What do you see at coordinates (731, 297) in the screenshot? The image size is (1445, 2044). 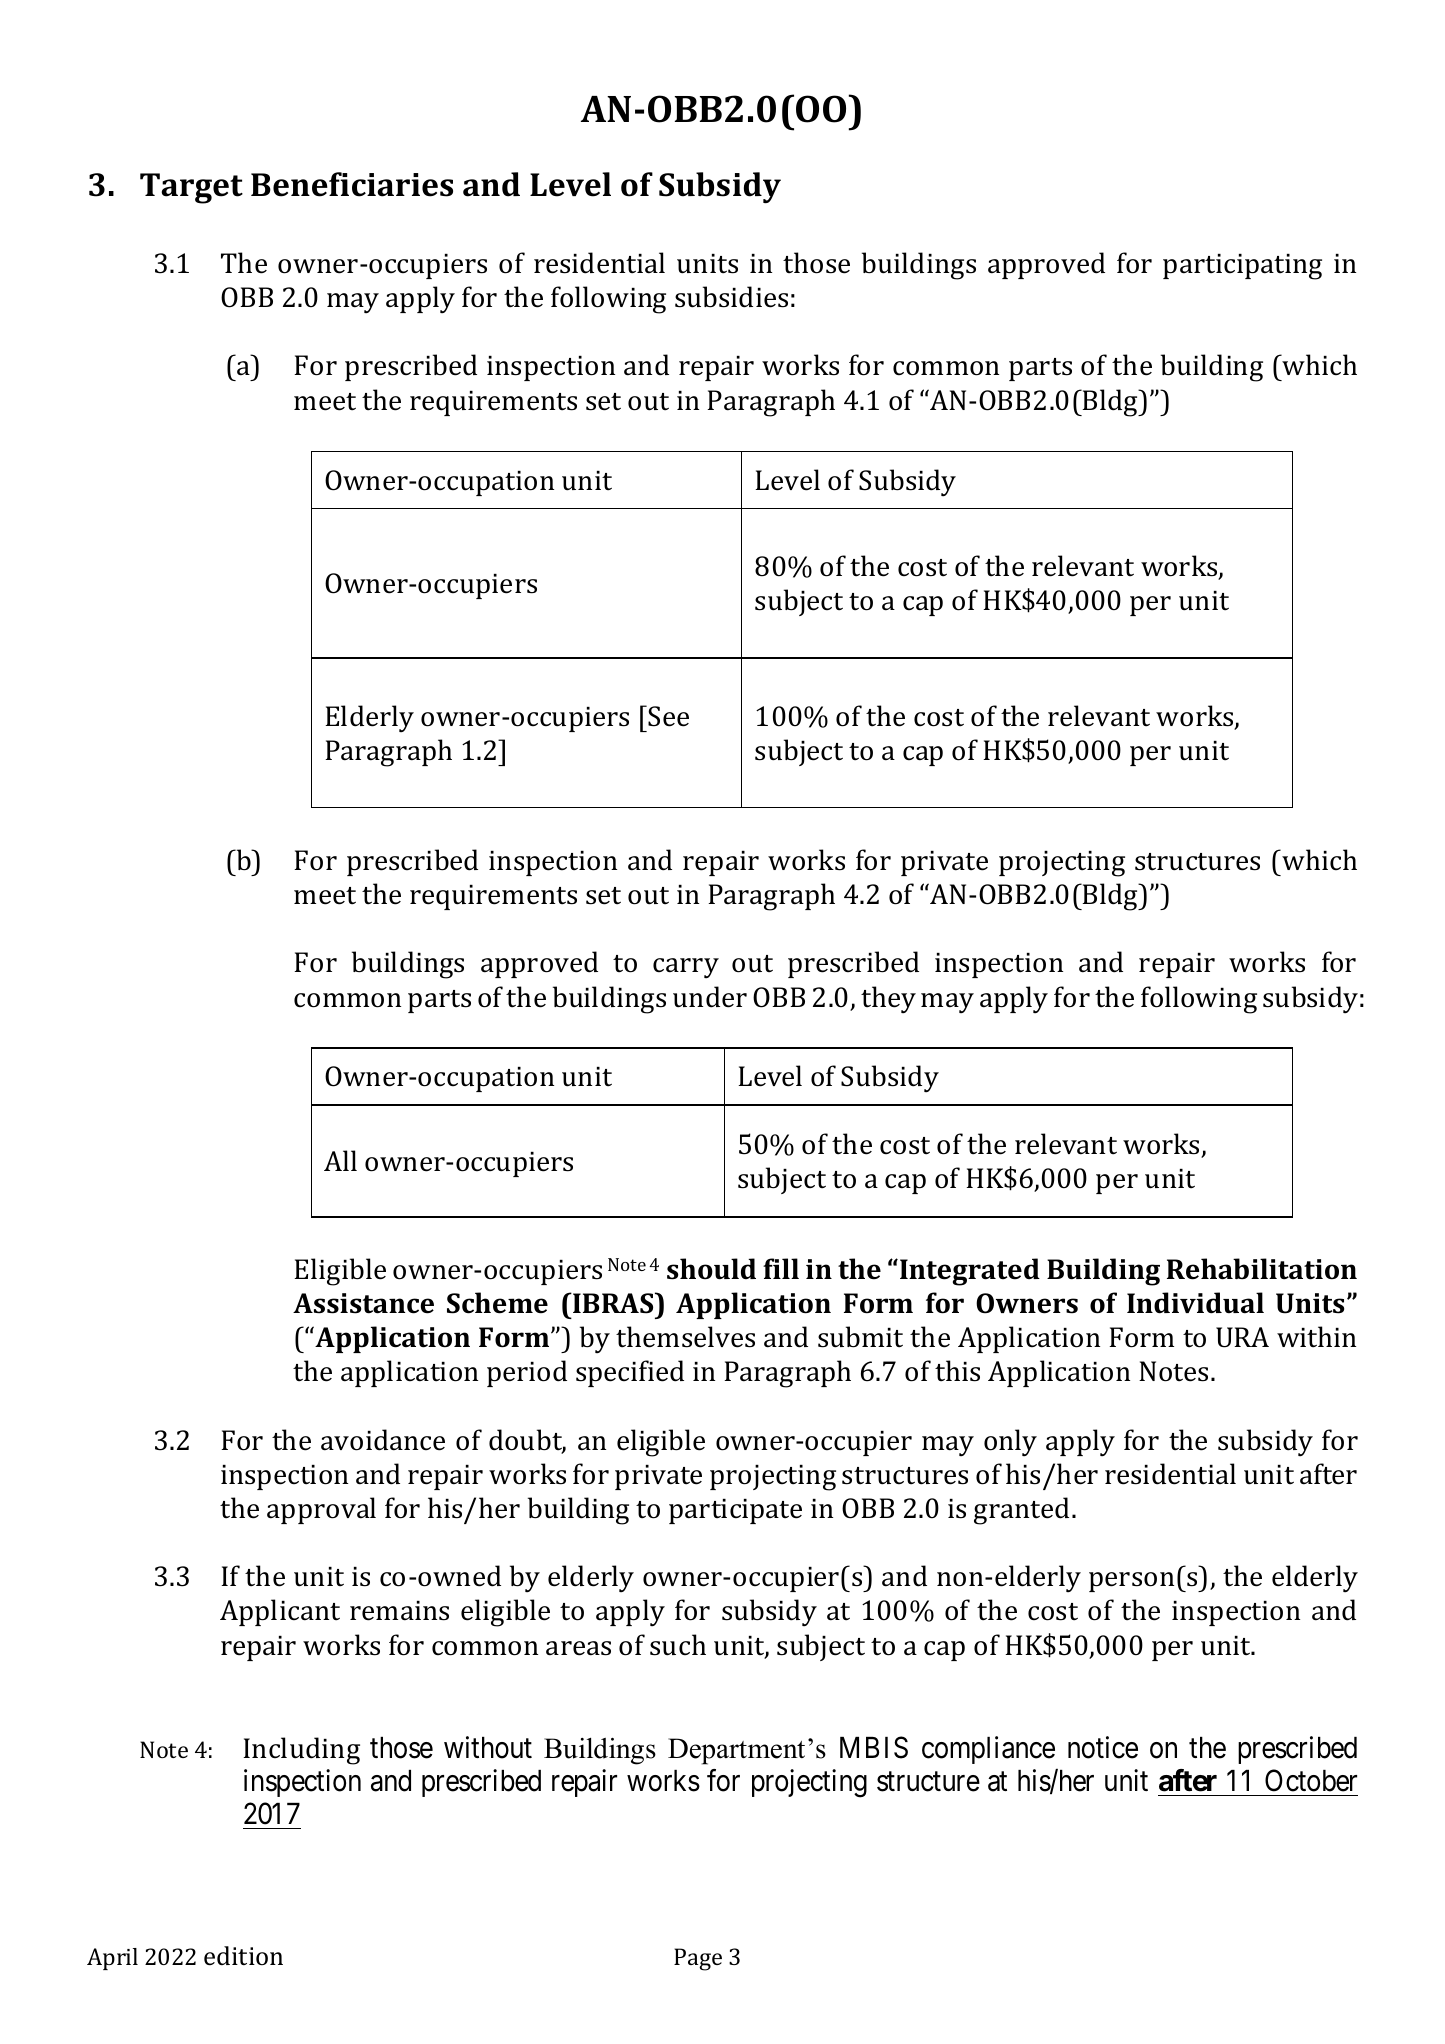 I see `subsidies` at bounding box center [731, 297].
